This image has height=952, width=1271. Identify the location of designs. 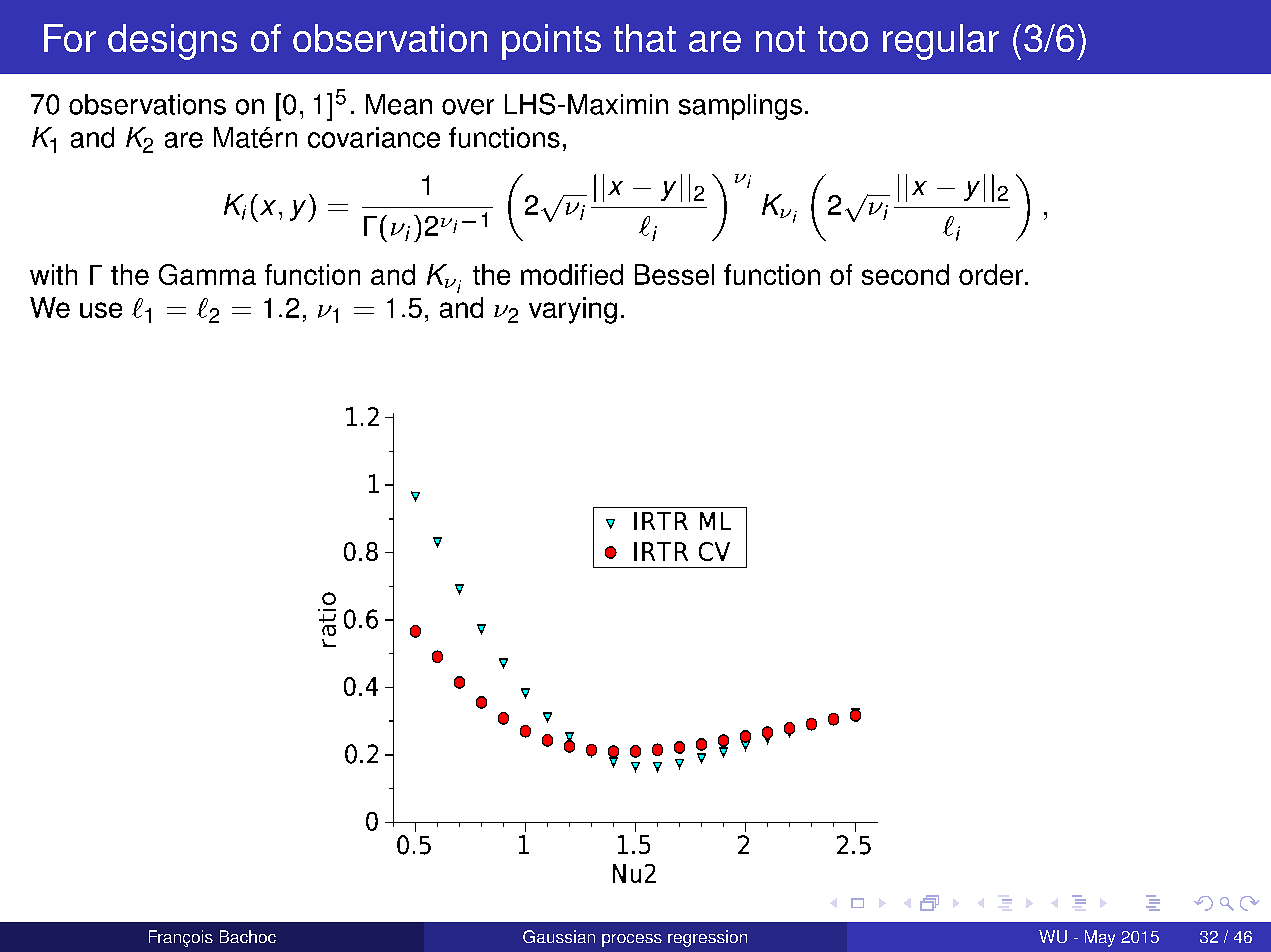
(172, 42).
